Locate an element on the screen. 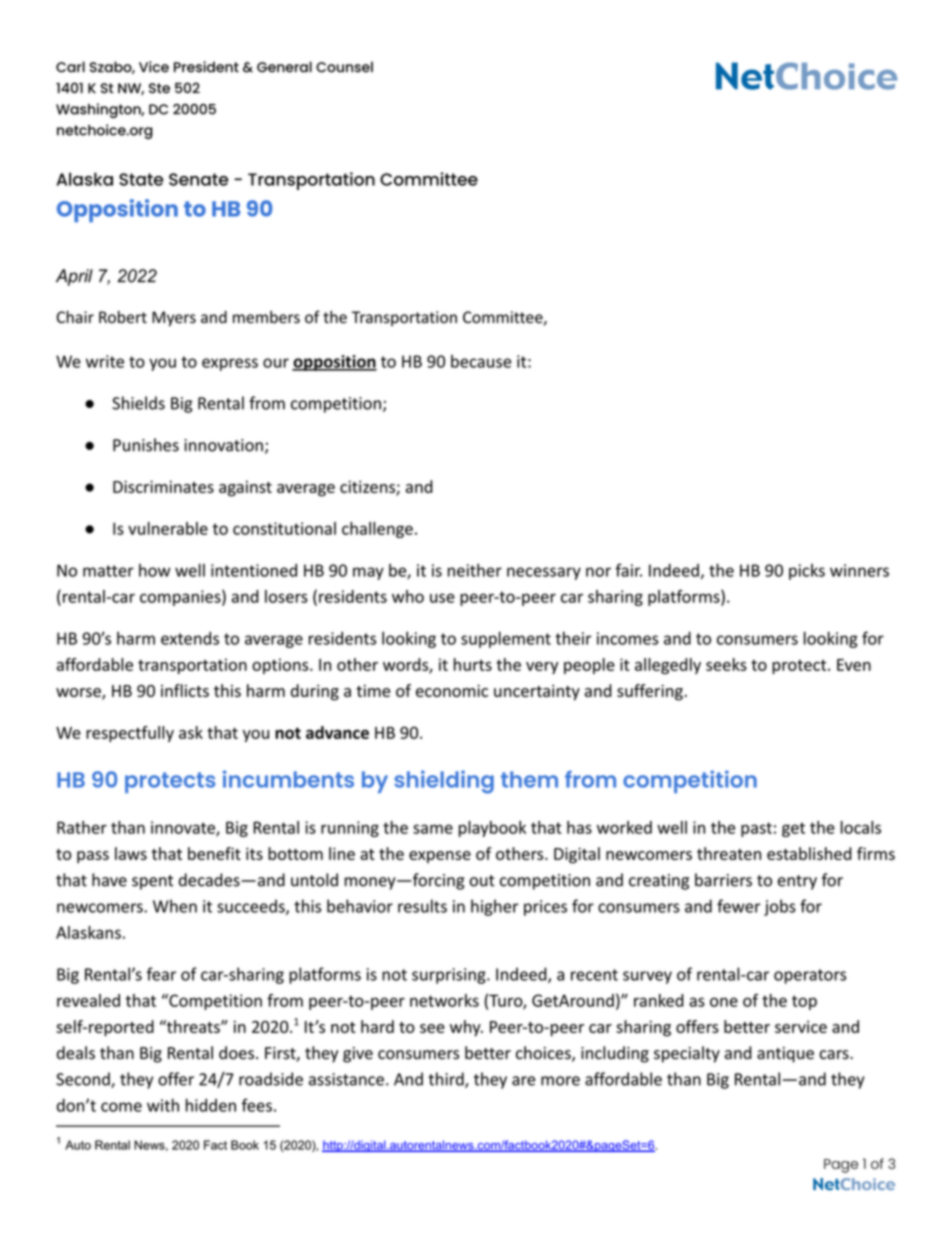  same is located at coordinates (433, 829).
